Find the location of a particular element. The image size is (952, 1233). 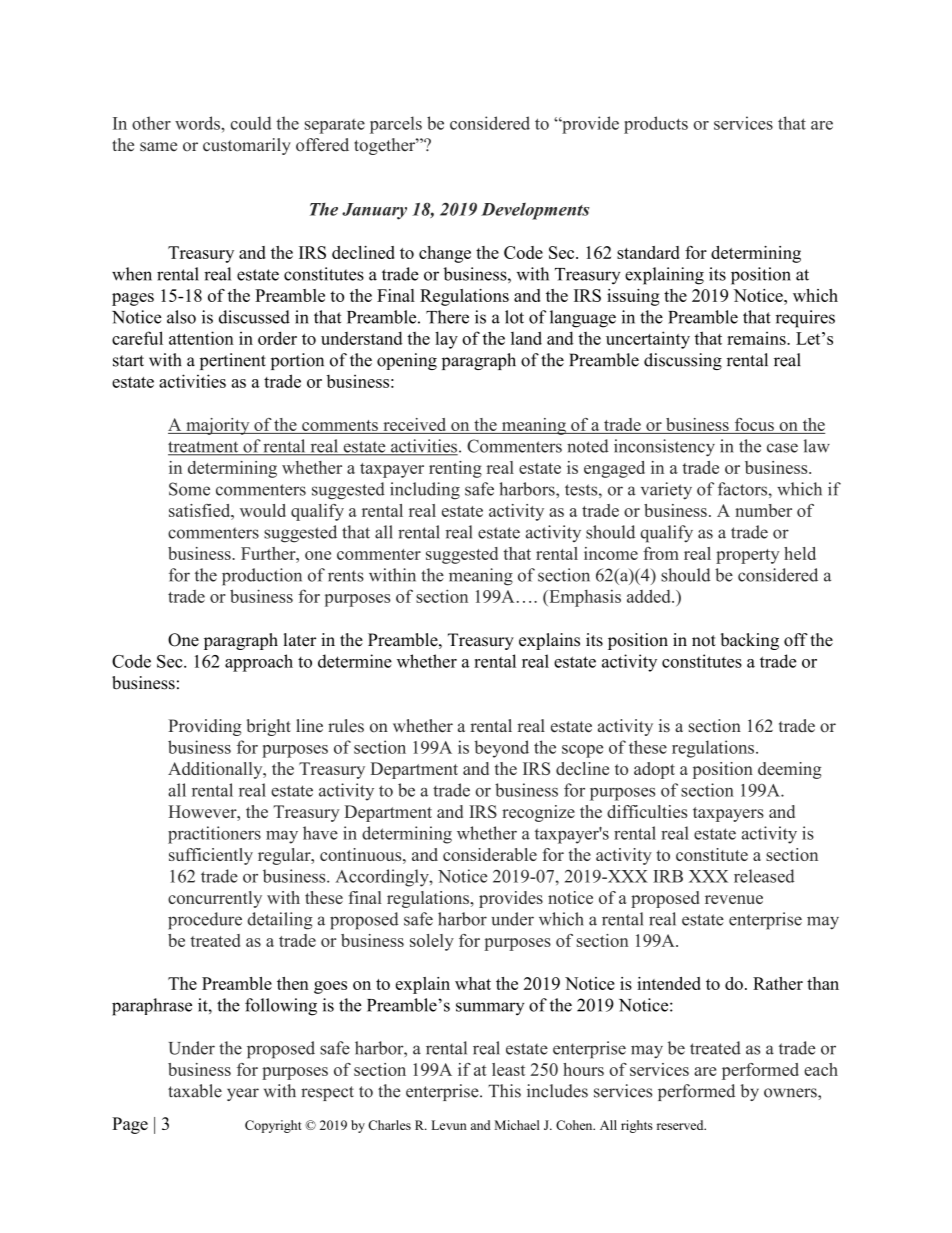

This is located at coordinates (504, 1091).
